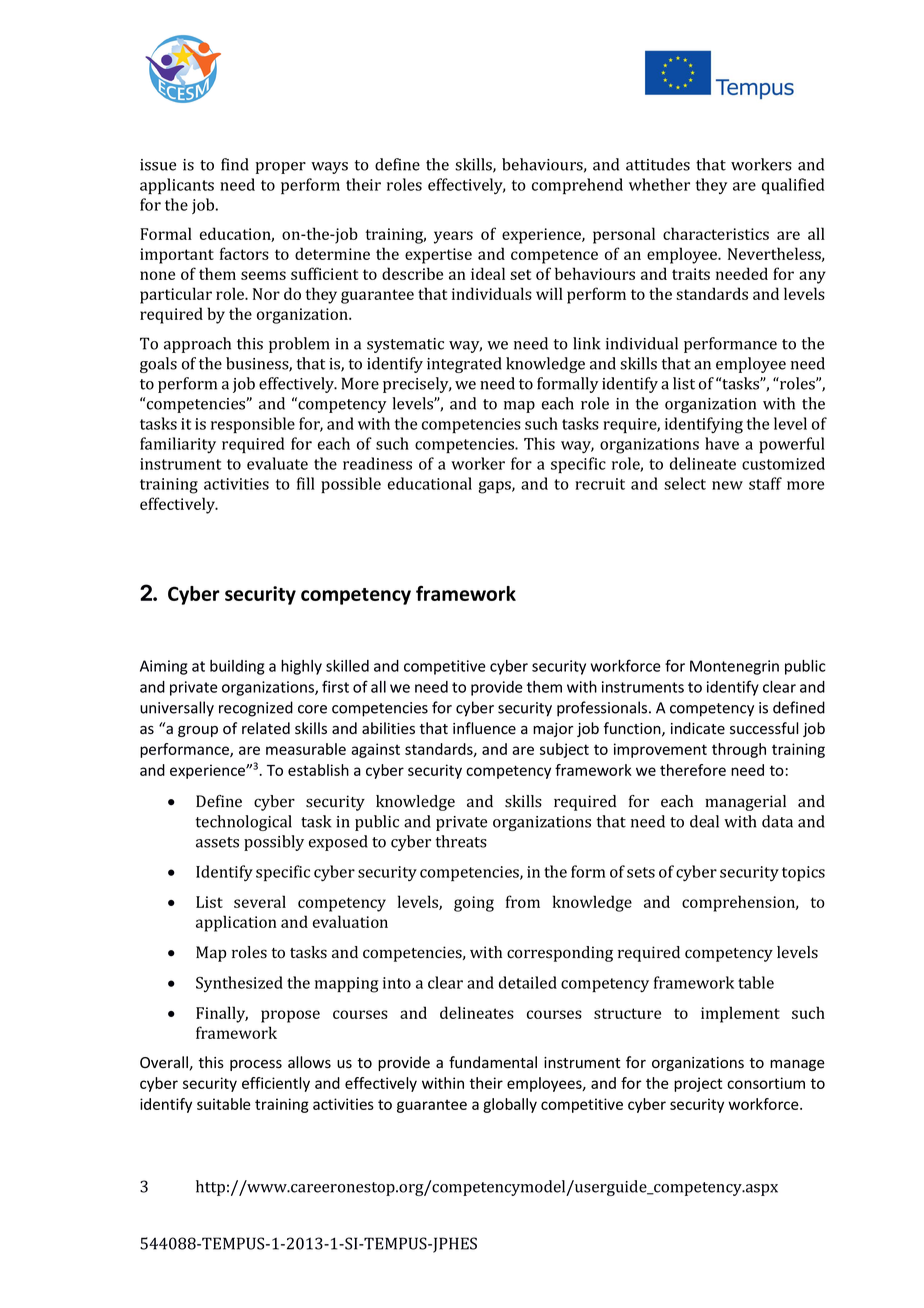  Describe the element at coordinates (260, 901) in the page. I see `several` at that location.
